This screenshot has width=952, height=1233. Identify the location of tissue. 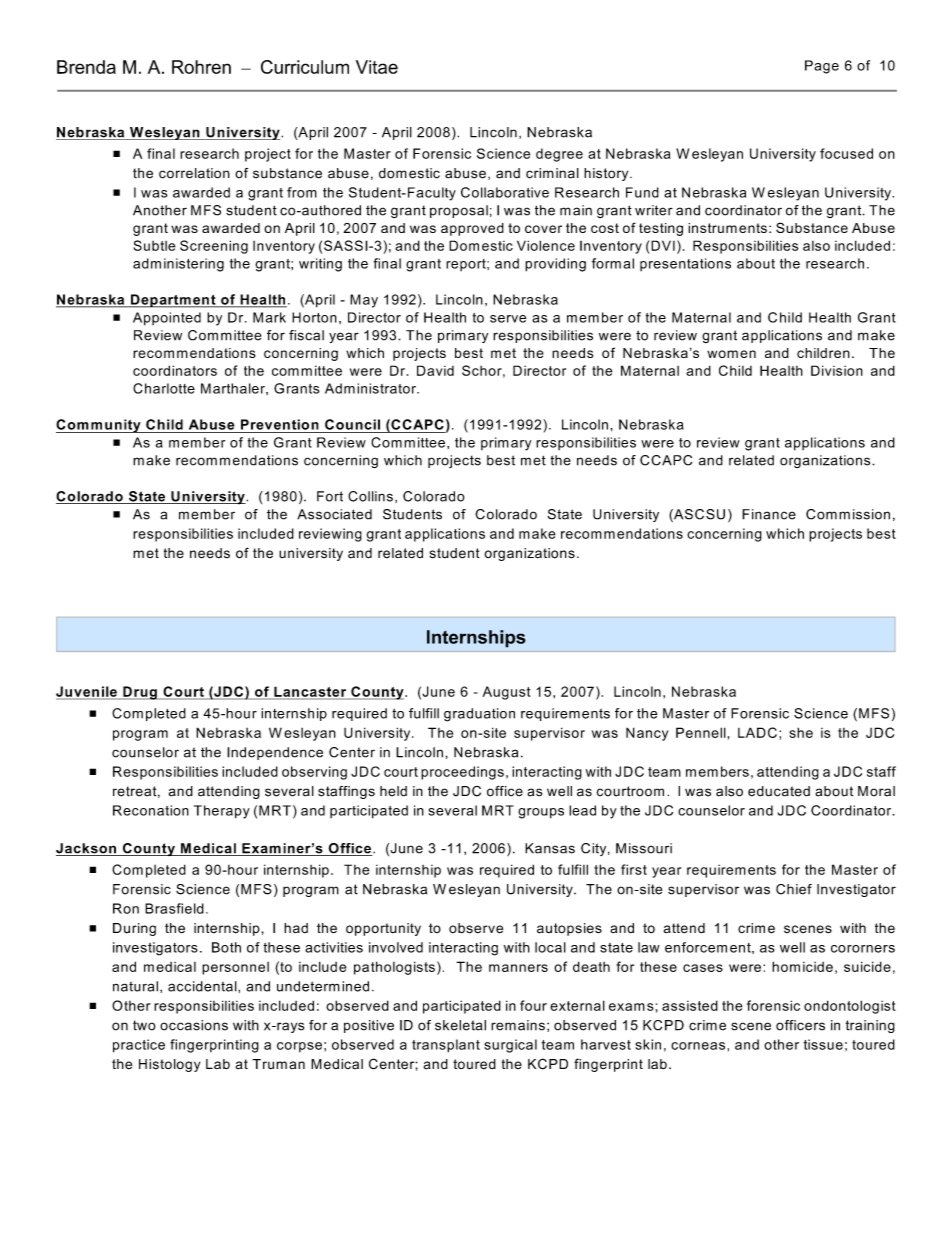
(823, 1044).
